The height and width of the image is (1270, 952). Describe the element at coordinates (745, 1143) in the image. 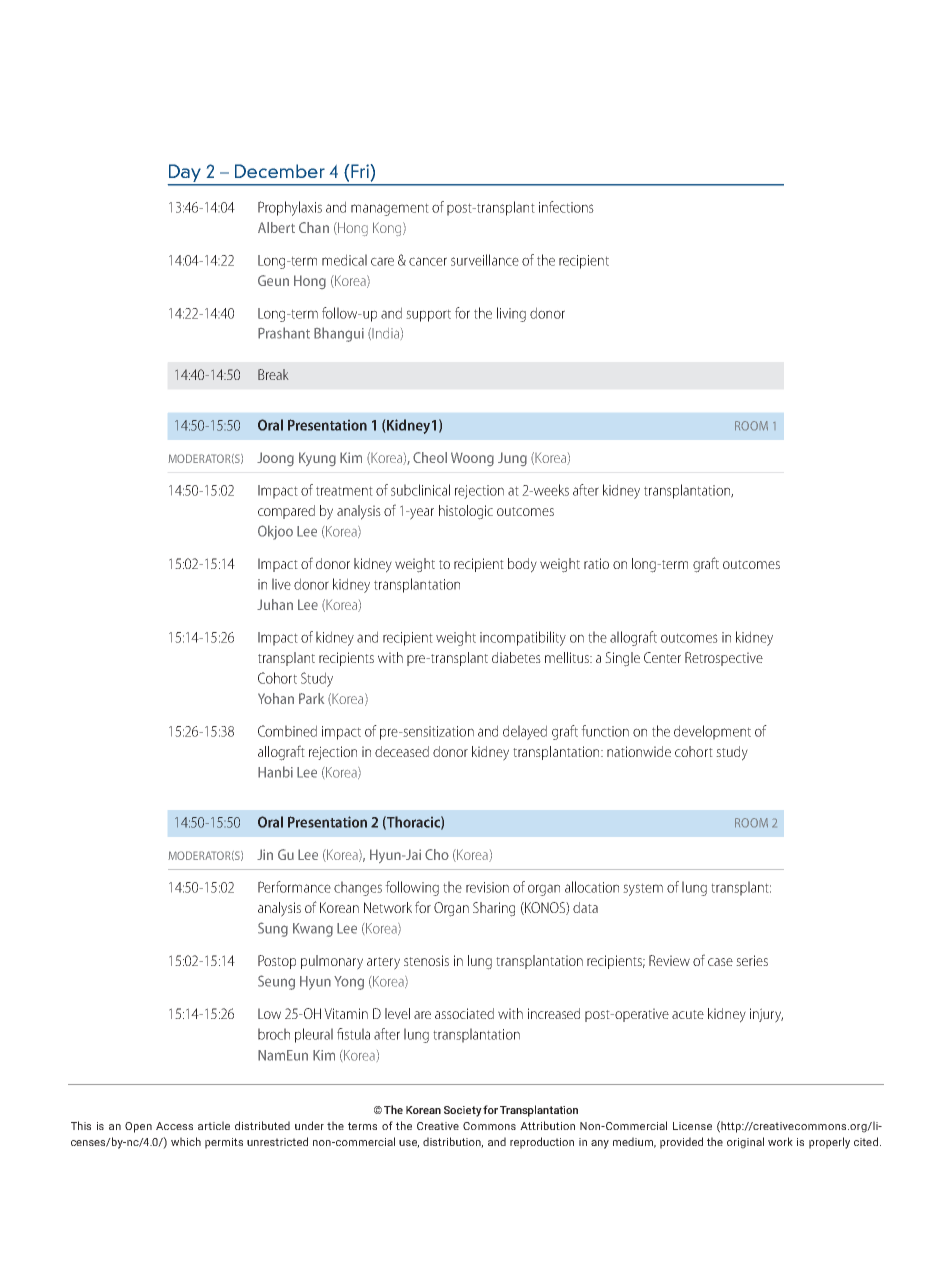

I see `original` at that location.
